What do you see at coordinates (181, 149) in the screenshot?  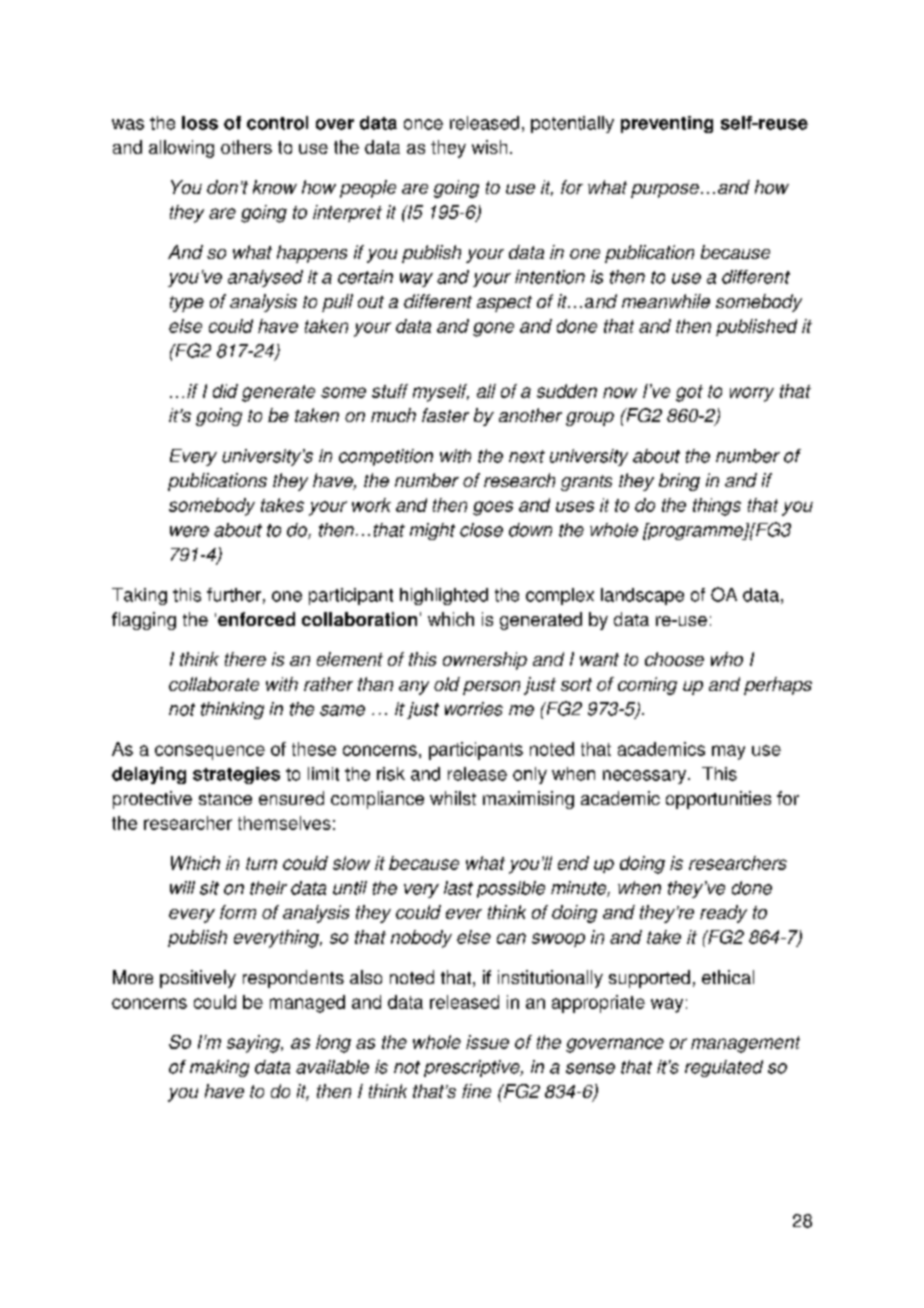 I see `allowing` at bounding box center [181, 149].
